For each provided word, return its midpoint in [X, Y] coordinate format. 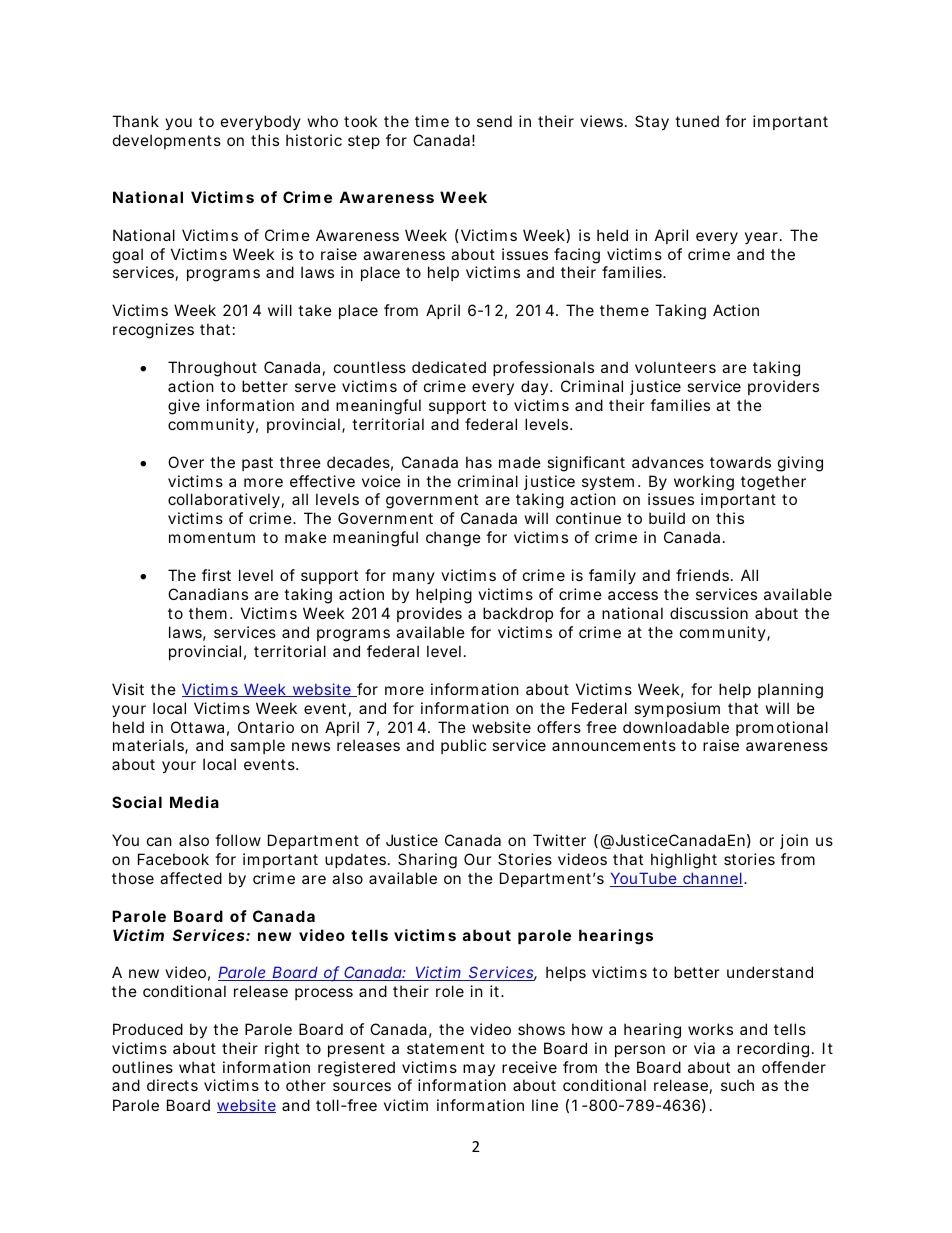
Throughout [212, 369]
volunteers [675, 367]
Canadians [208, 594]
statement [445, 1048]
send [494, 121]
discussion [709, 613]
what [197, 1067]
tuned [697, 121]
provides [429, 614]
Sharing [427, 861]
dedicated [449, 367]
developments [167, 141]
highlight [684, 861]
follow [238, 840]
